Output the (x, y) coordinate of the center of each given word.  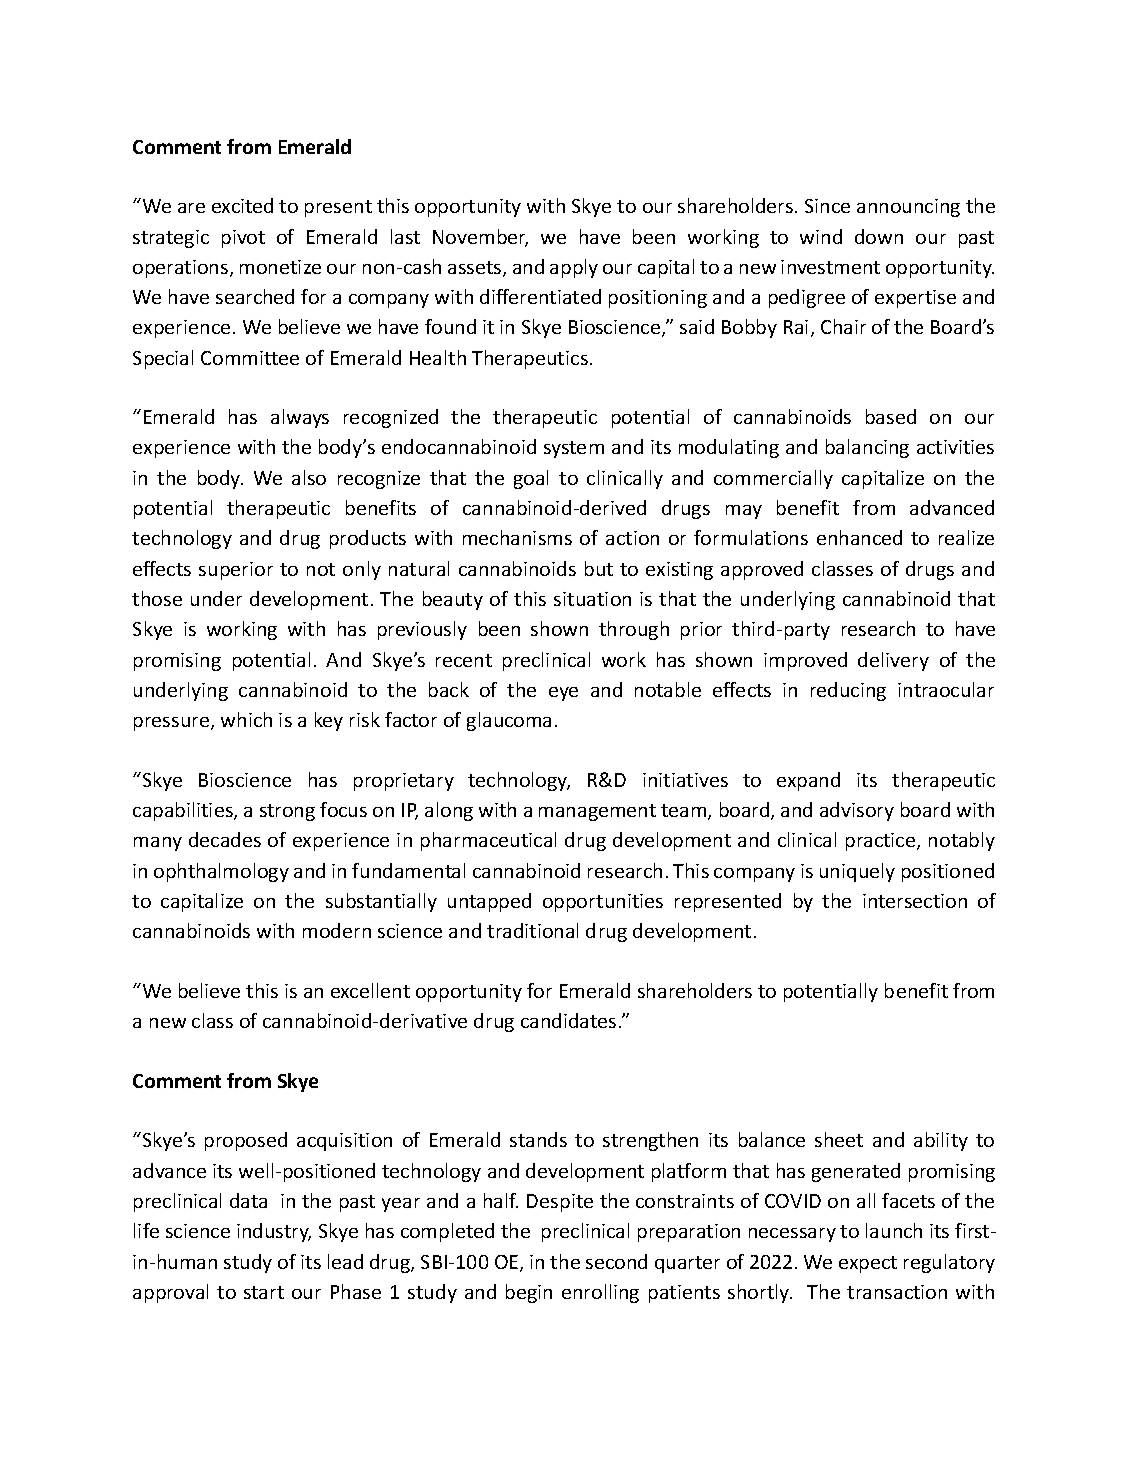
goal (531, 479)
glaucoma (509, 721)
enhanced (859, 537)
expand (808, 781)
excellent (370, 990)
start (264, 1292)
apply (574, 268)
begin (529, 1293)
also (309, 477)
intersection (915, 901)
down (879, 236)
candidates (568, 1020)
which (246, 719)
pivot (243, 239)
